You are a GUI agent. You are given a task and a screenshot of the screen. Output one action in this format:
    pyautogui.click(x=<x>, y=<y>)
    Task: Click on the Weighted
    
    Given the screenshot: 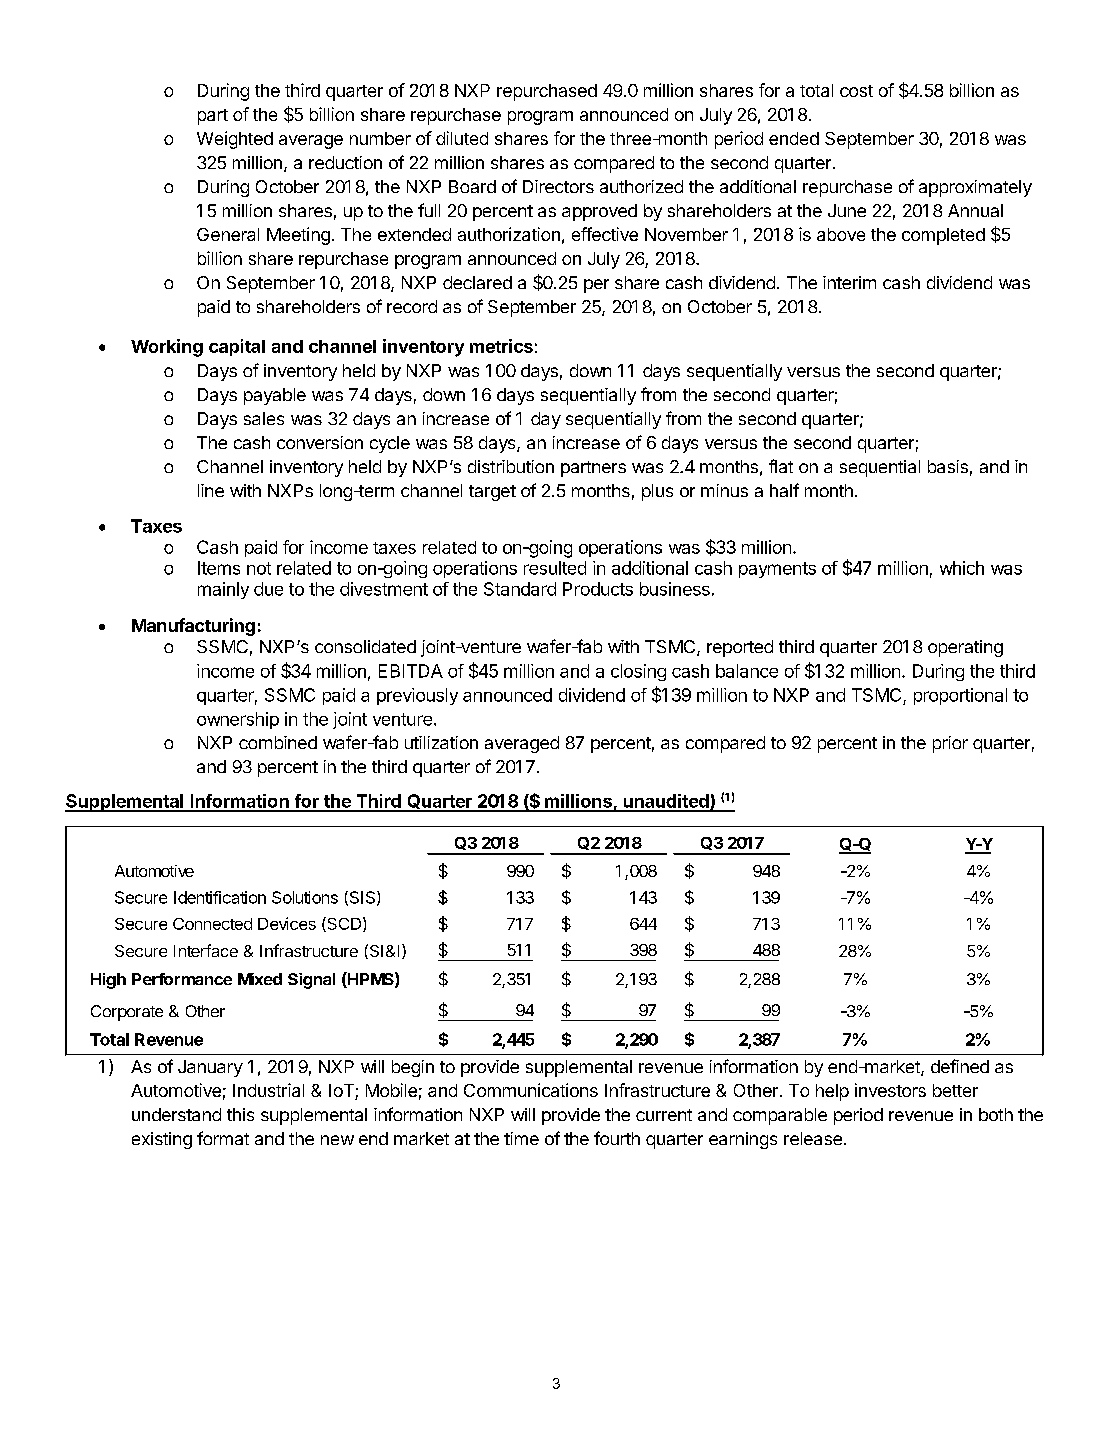 What is the action you would take?
    pyautogui.click(x=235, y=140)
